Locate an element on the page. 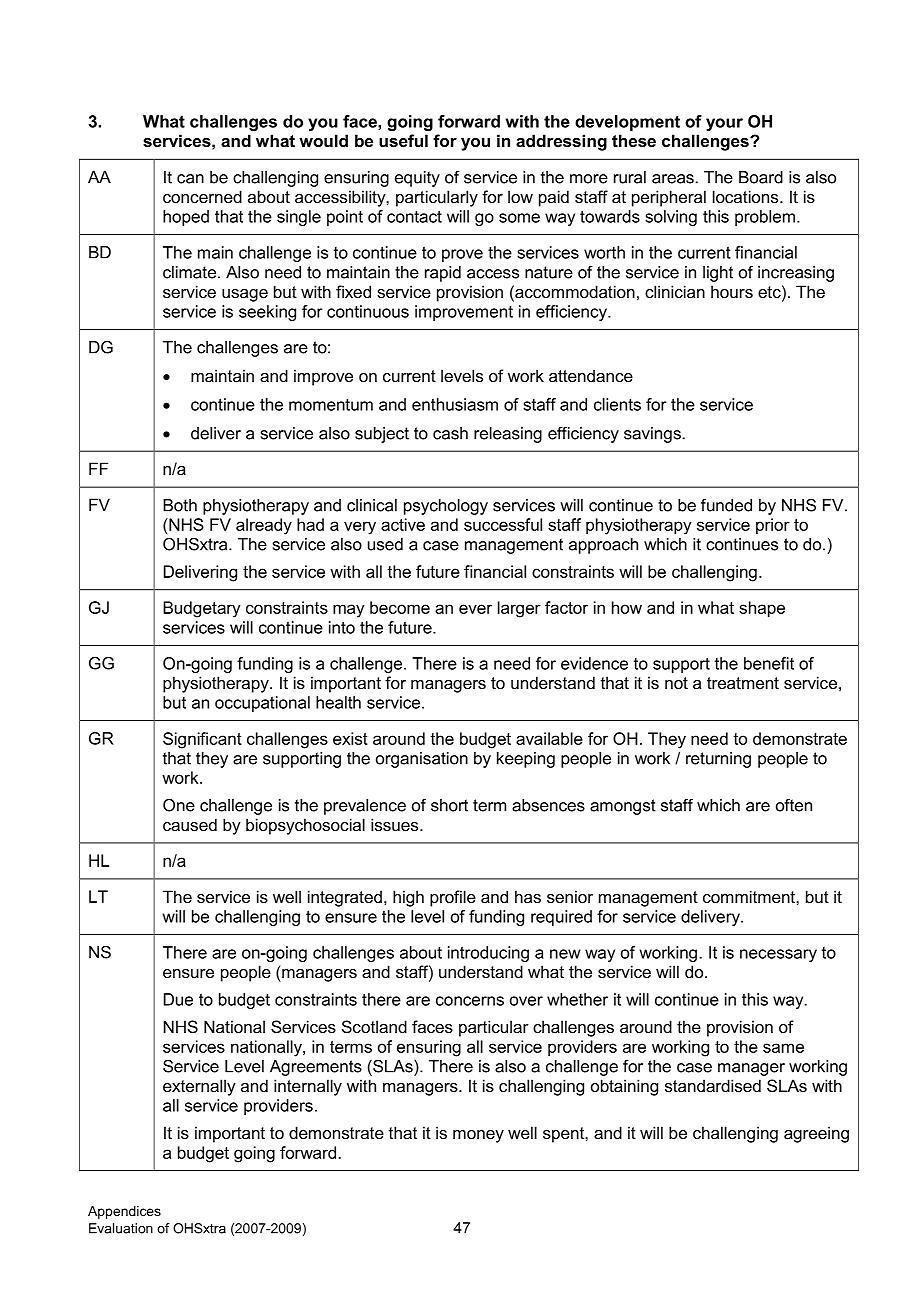  concerned is located at coordinates (202, 196).
